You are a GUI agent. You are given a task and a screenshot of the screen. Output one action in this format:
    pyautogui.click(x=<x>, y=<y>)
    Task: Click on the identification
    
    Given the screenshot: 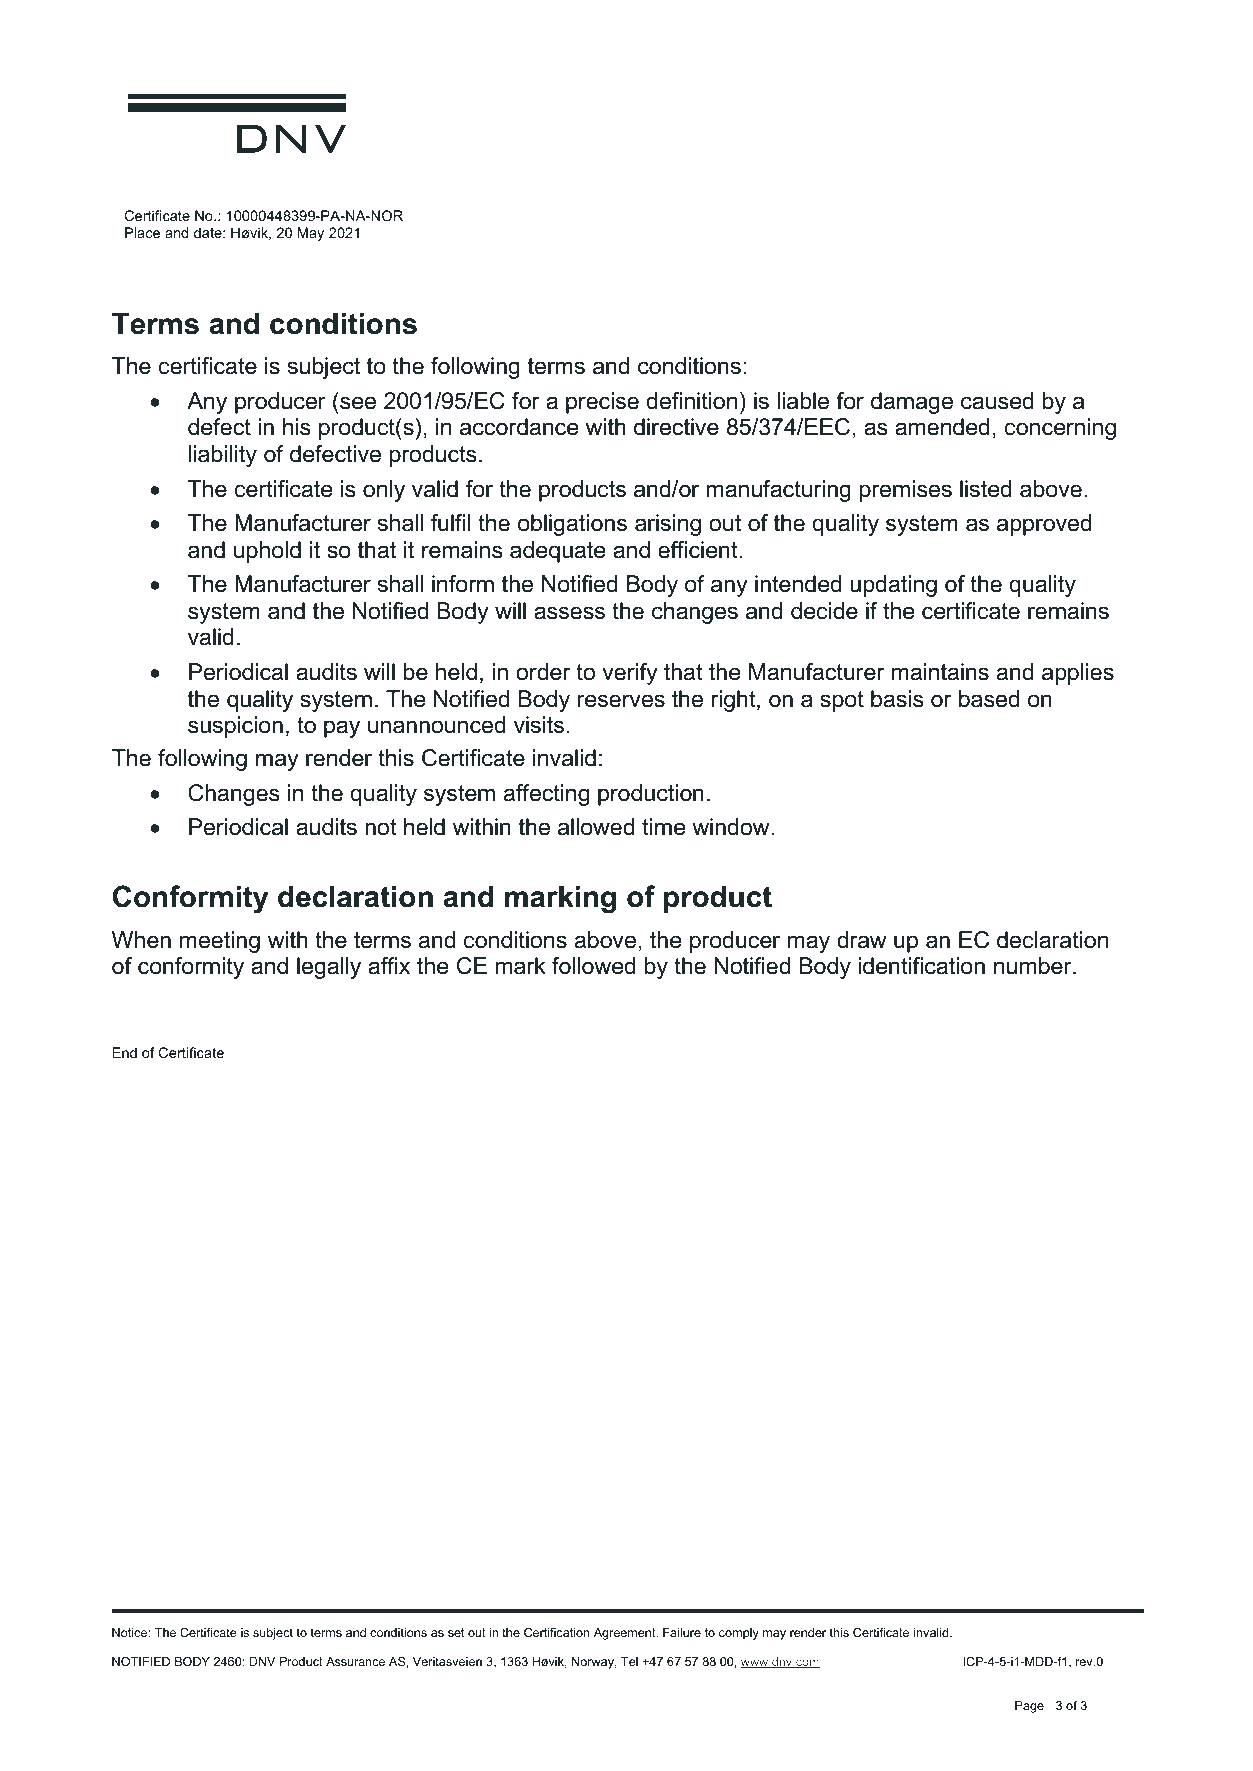 What is the action you would take?
    pyautogui.click(x=921, y=966)
